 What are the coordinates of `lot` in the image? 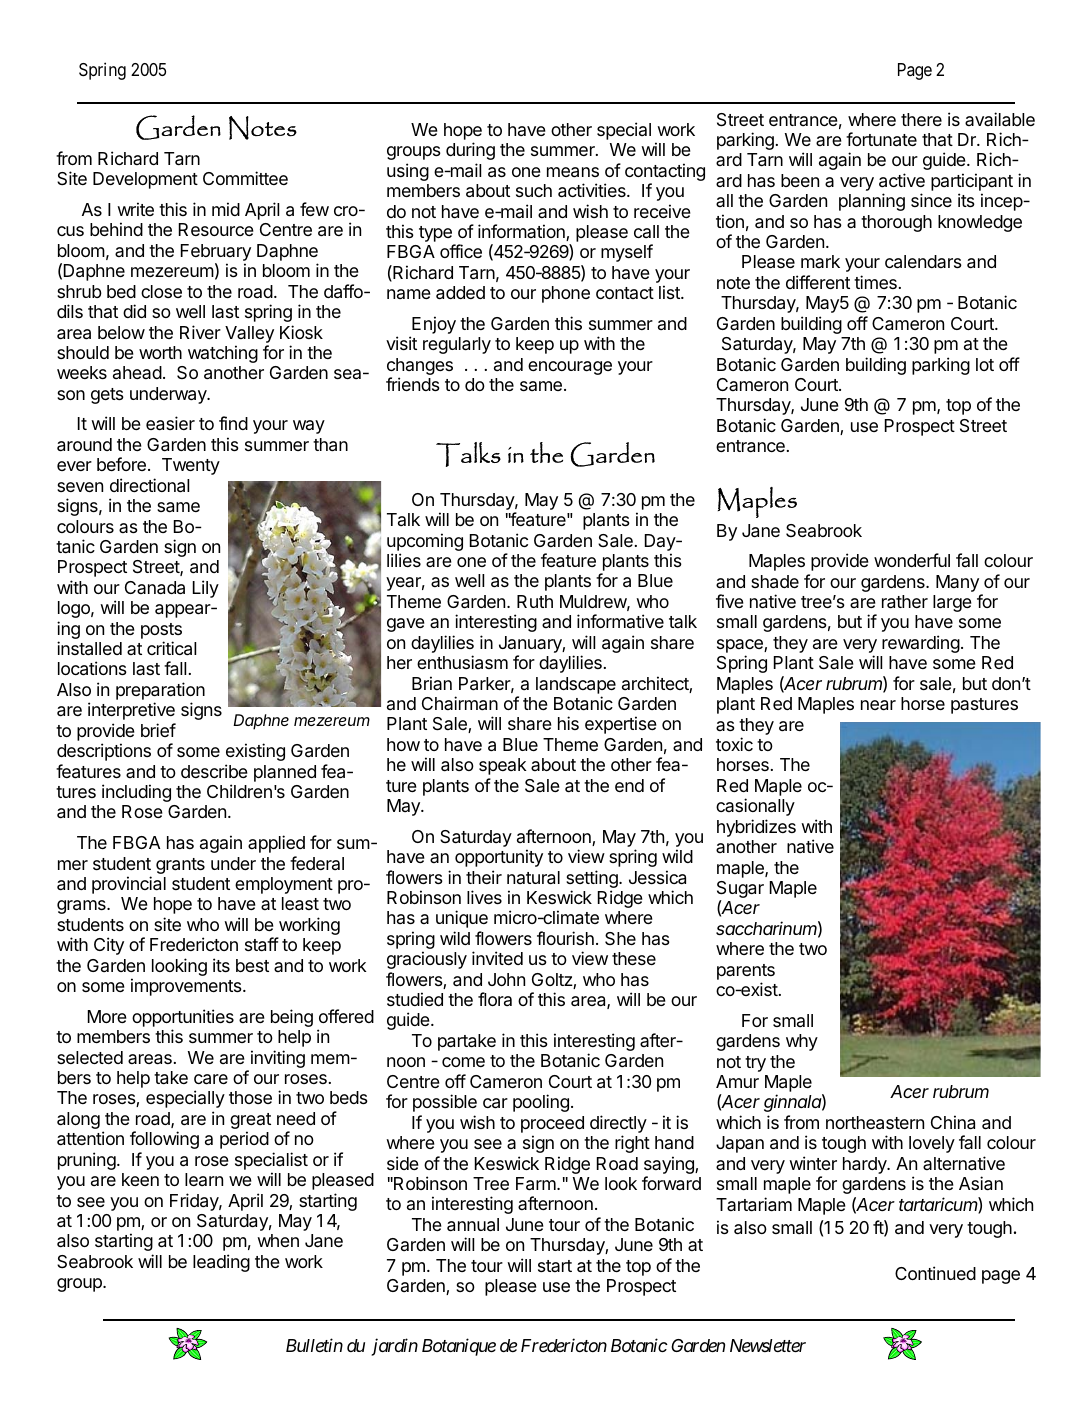 It's located at (985, 364).
